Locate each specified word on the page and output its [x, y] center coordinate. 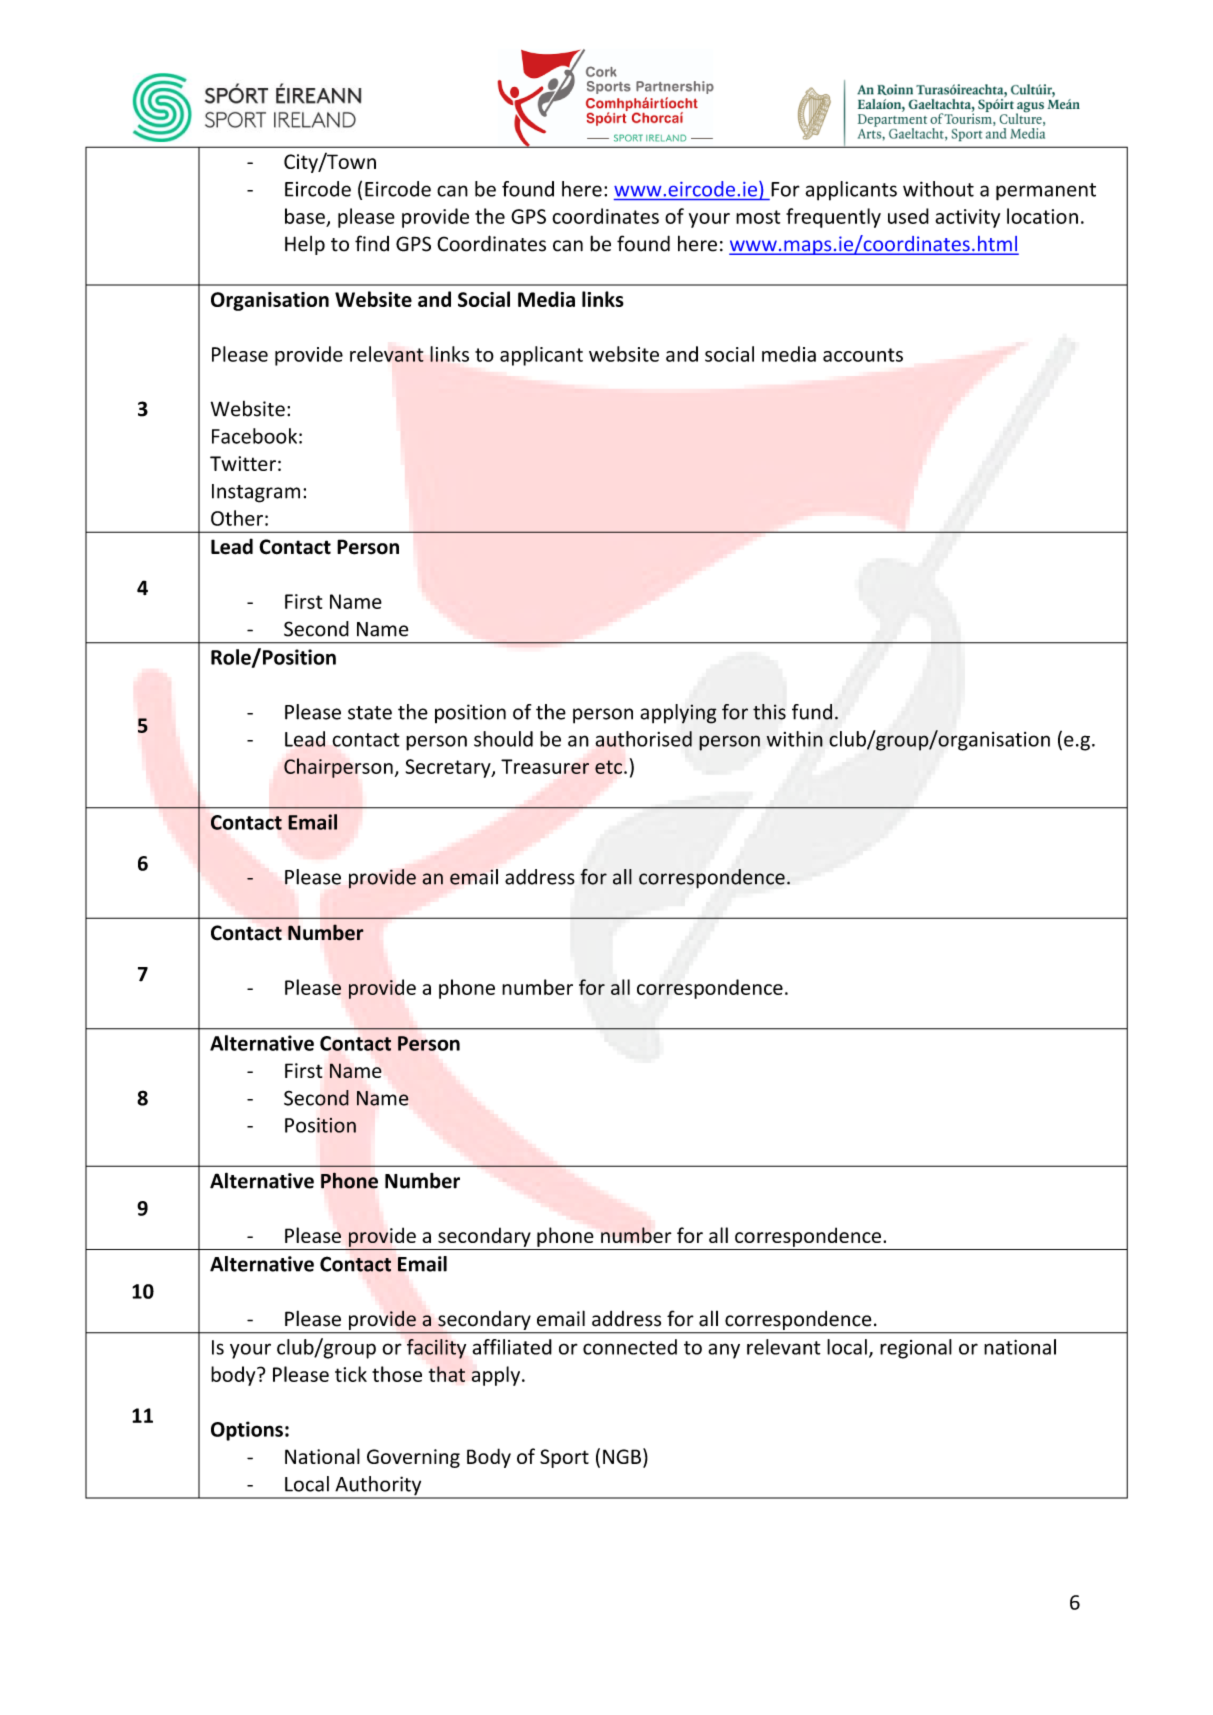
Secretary [449, 768]
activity [967, 218]
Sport [564, 1458]
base [305, 216]
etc [608, 767]
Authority [378, 1487]
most [758, 217]
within [794, 739]
